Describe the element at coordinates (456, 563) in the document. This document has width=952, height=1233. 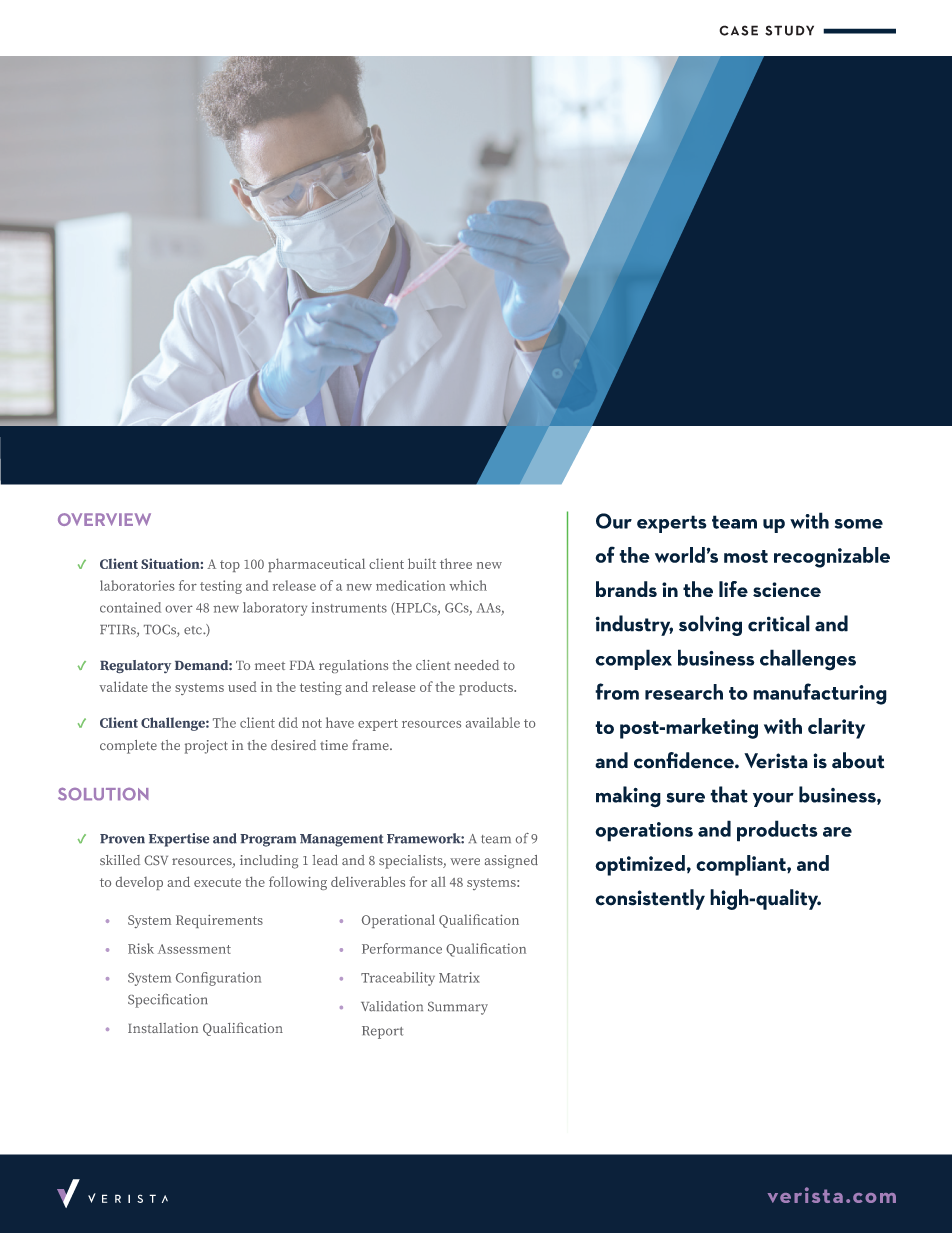
I see `three` at that location.
